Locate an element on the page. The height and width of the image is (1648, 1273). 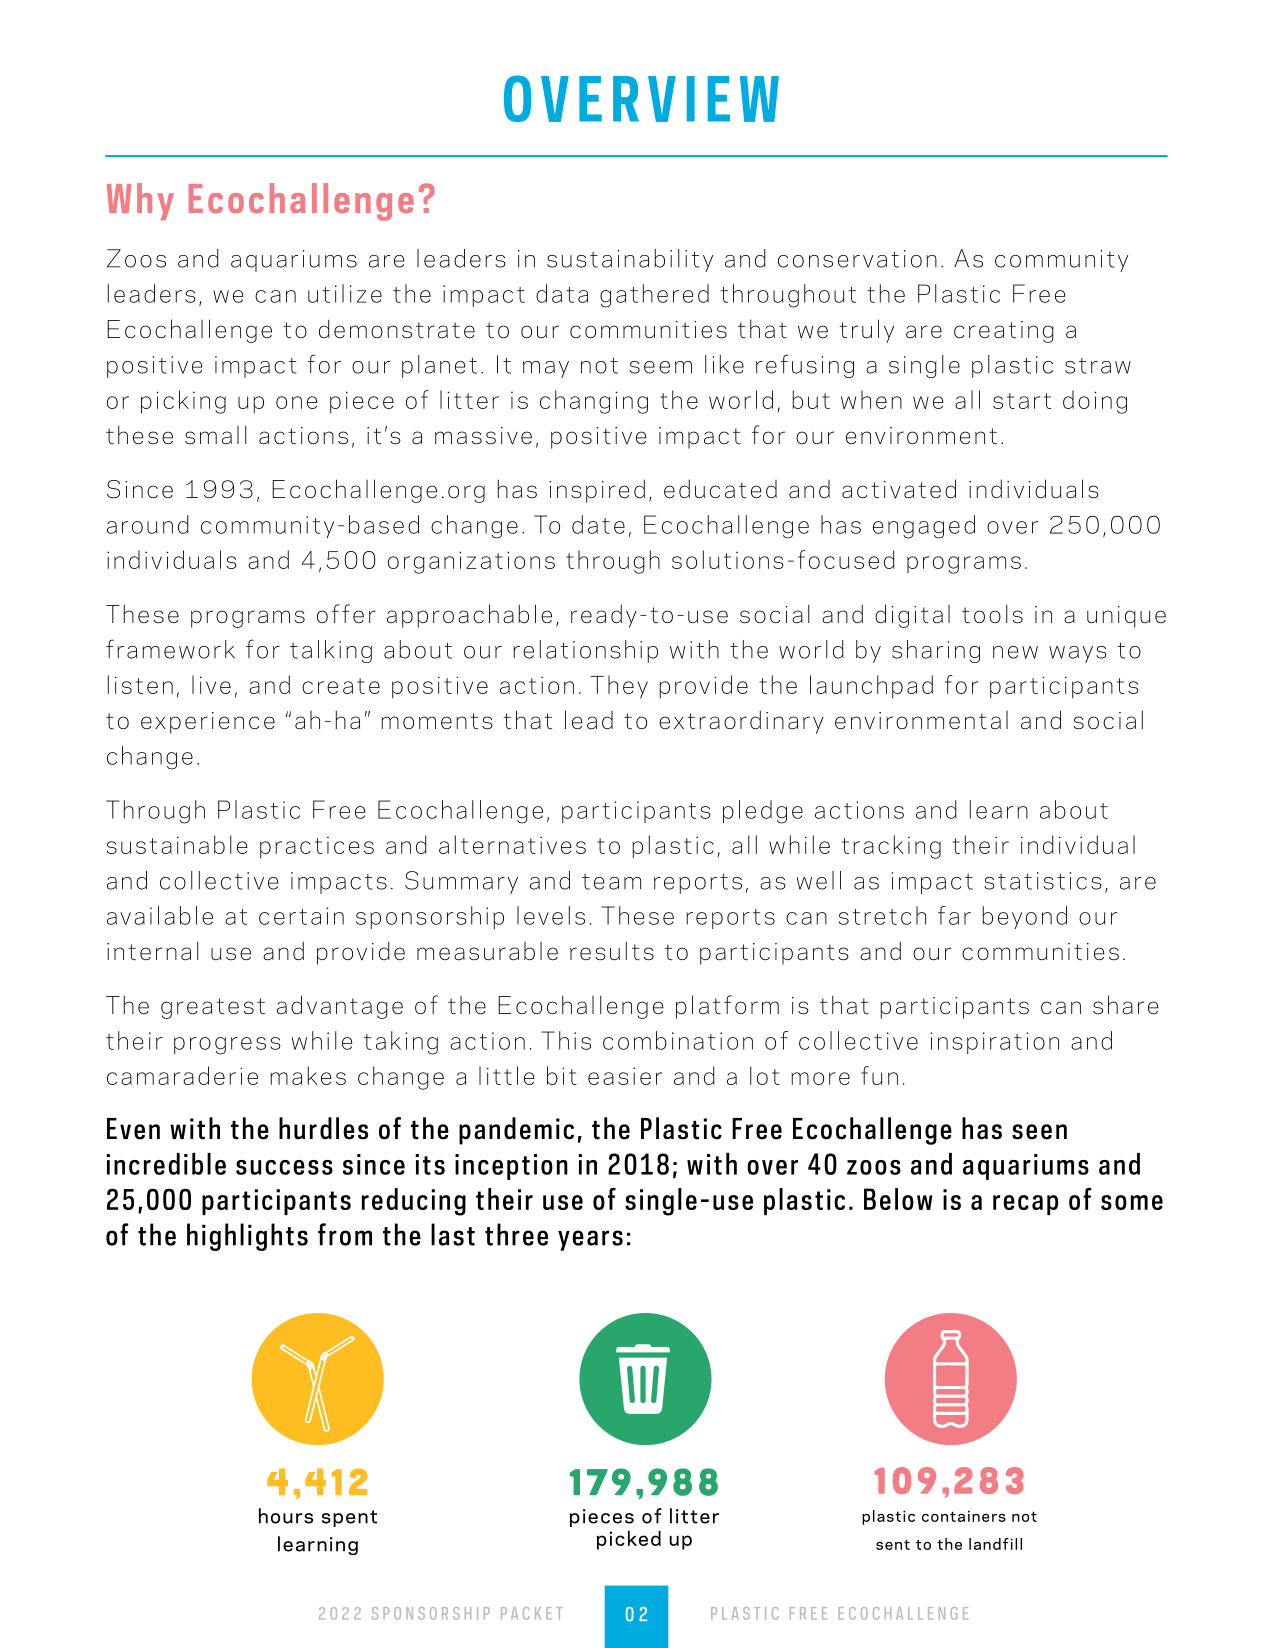
team is located at coordinates (611, 882).
